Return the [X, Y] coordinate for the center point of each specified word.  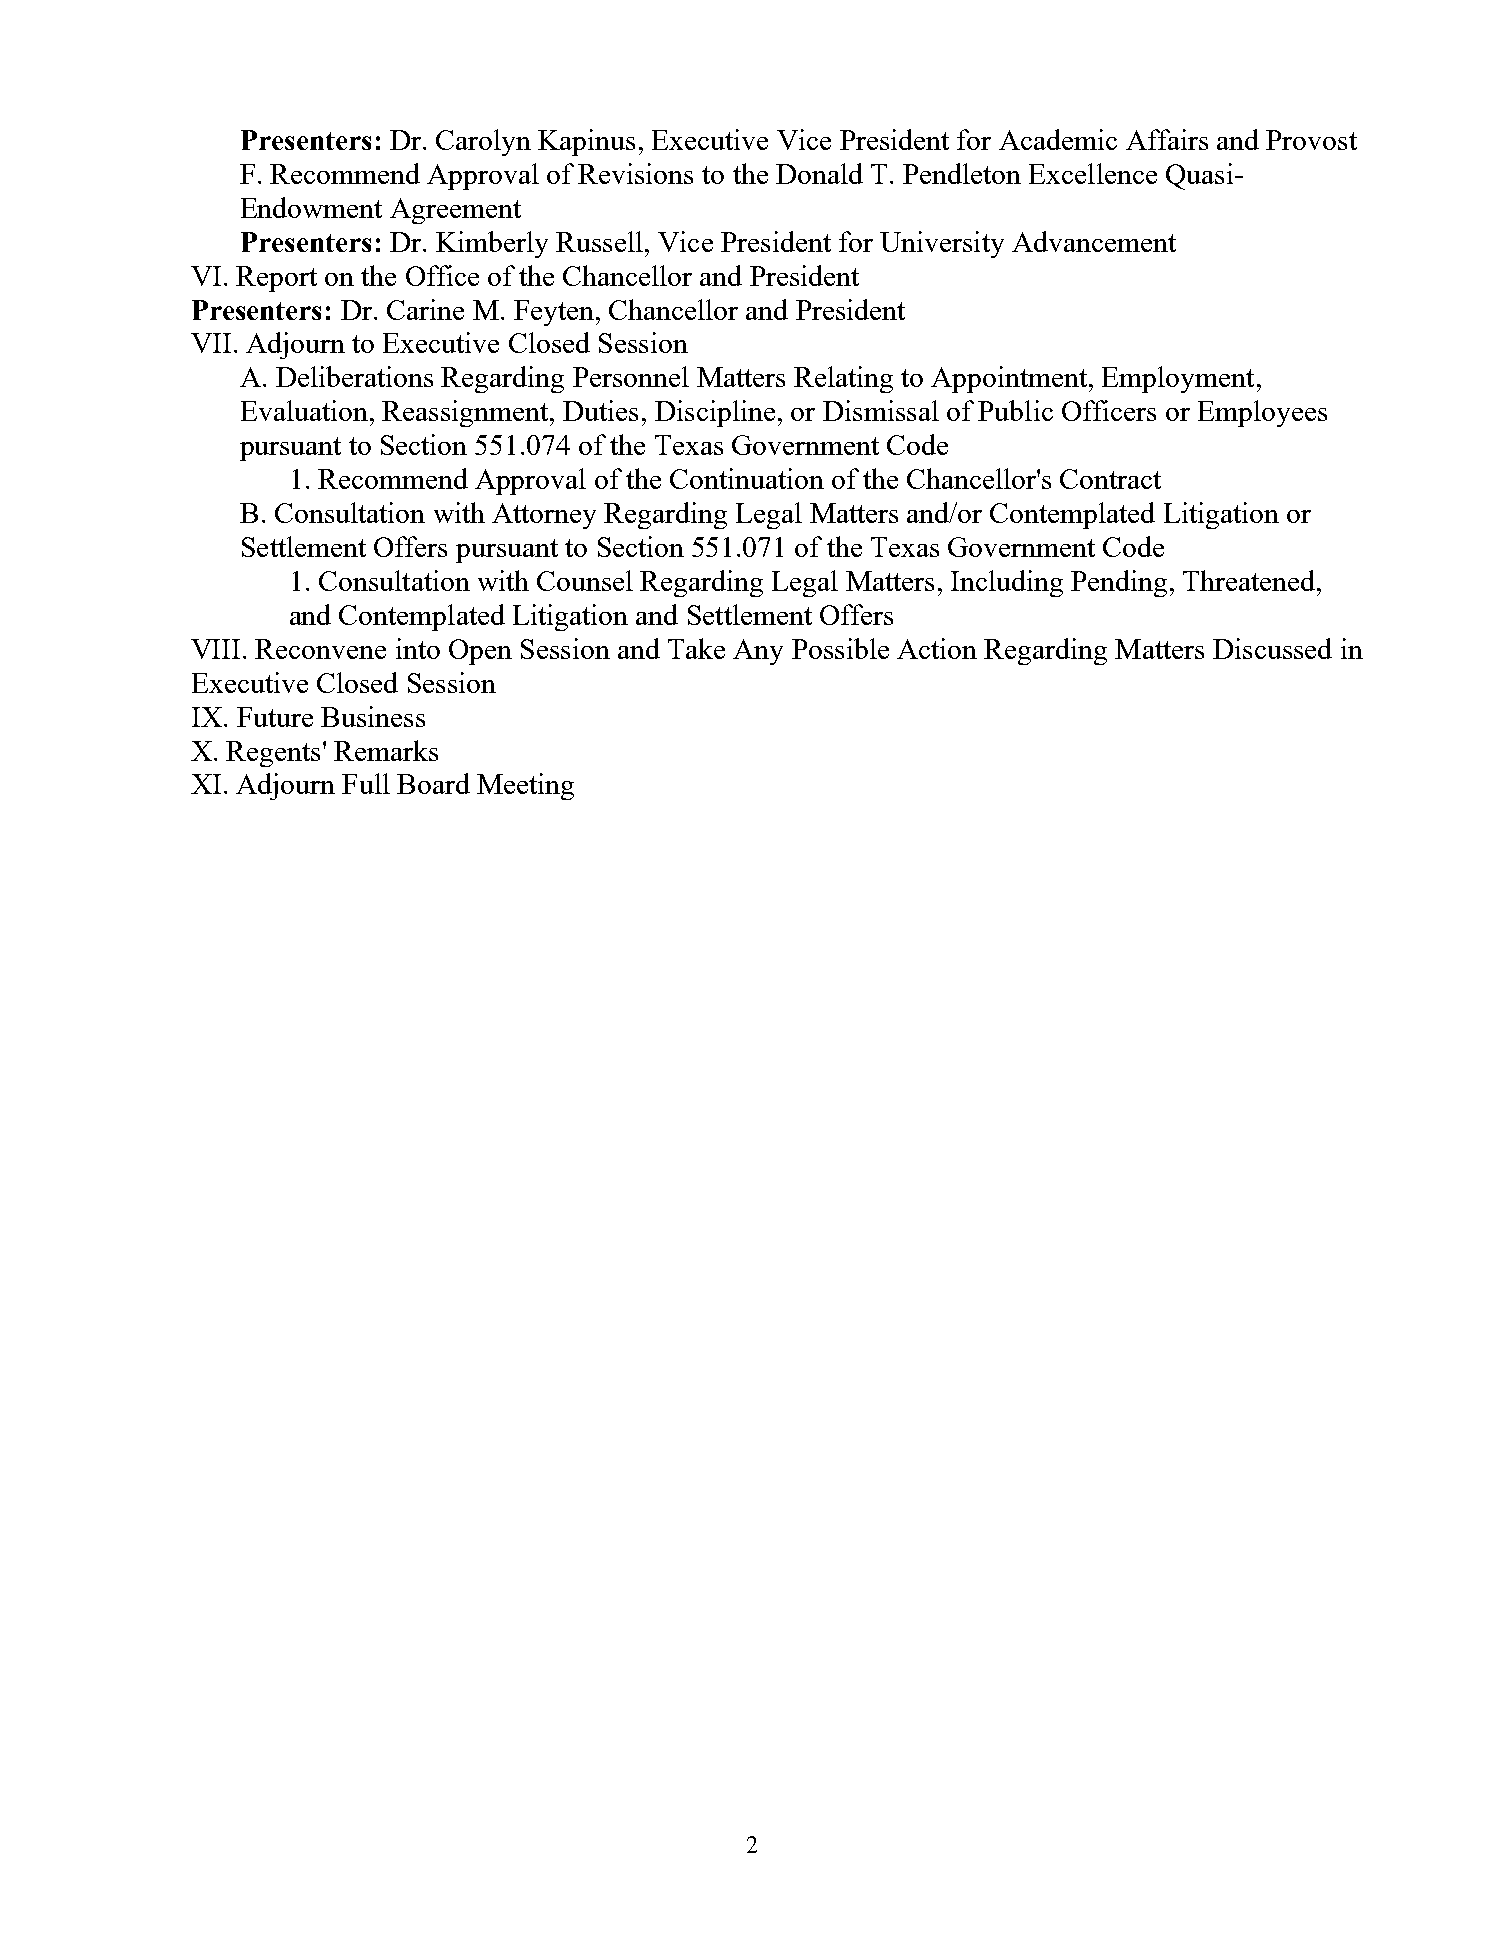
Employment [1178, 379]
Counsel [585, 580]
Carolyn [483, 142]
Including [1007, 583]
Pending [1119, 583]
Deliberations [354, 376]
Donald [819, 173]
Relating [843, 379]
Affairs [1167, 139]
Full [366, 783]
